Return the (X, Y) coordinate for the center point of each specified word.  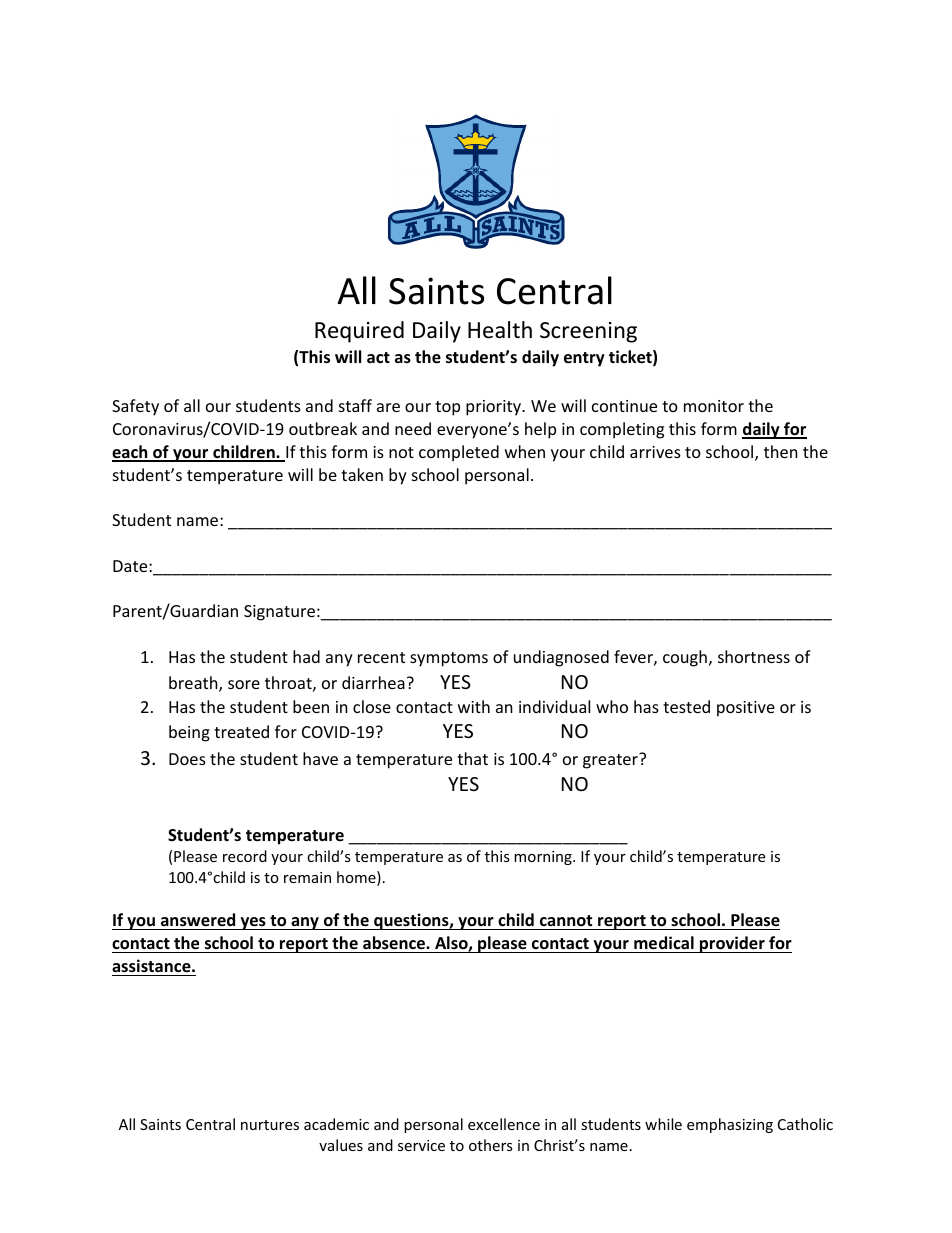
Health (500, 330)
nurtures (270, 1125)
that (472, 758)
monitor (714, 406)
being (189, 733)
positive (746, 709)
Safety (135, 407)
